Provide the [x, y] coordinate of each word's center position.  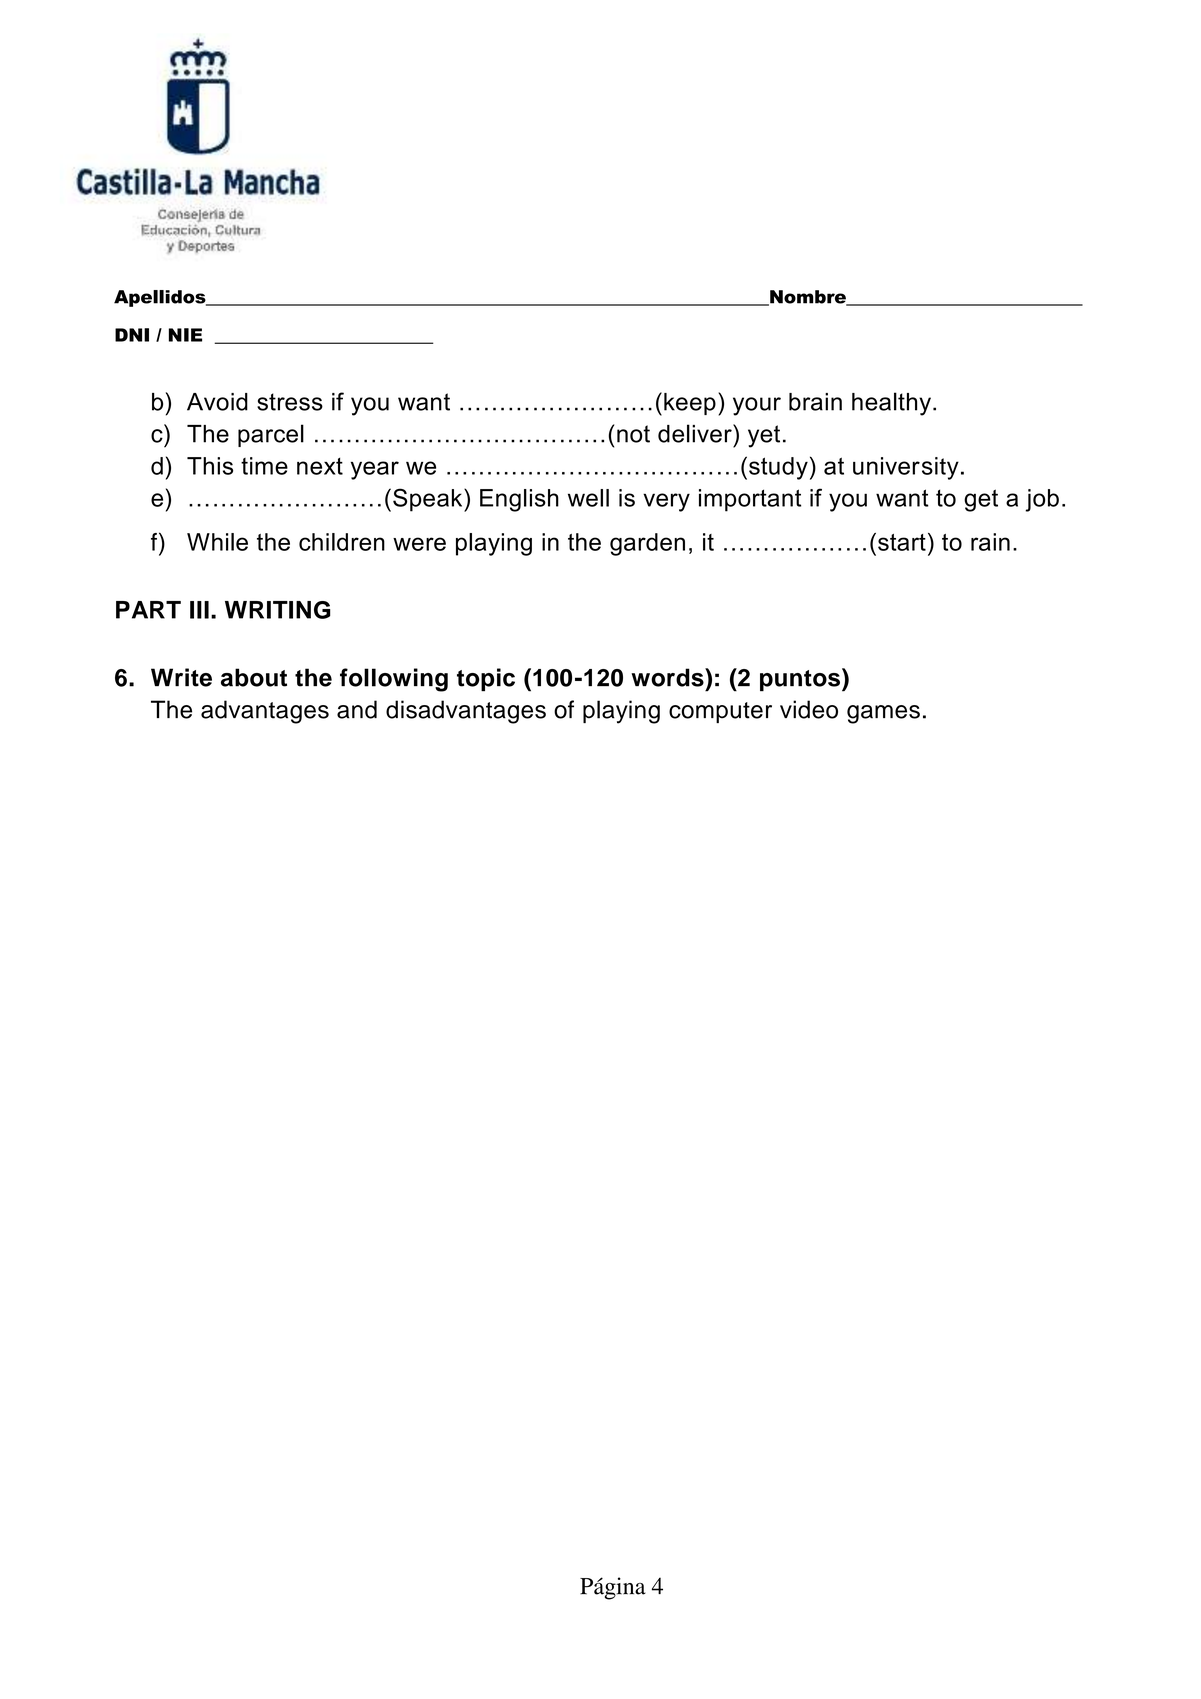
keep [690, 404]
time [264, 466]
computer [720, 712]
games [883, 714]
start [902, 542]
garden [647, 544]
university [906, 468]
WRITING [277, 610]
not [633, 434]
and [357, 709]
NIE [185, 335]
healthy [891, 404]
